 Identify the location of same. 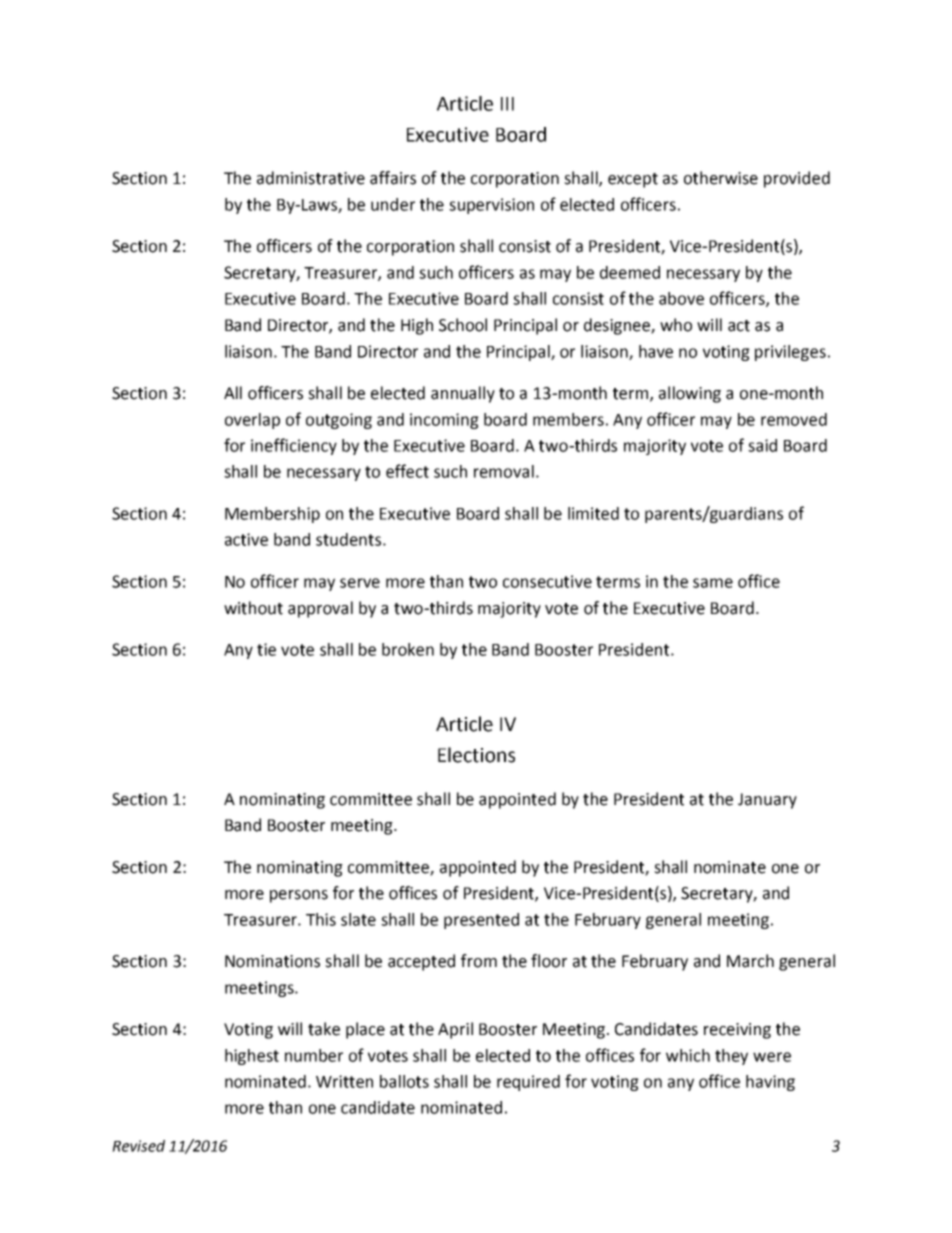
(713, 583).
